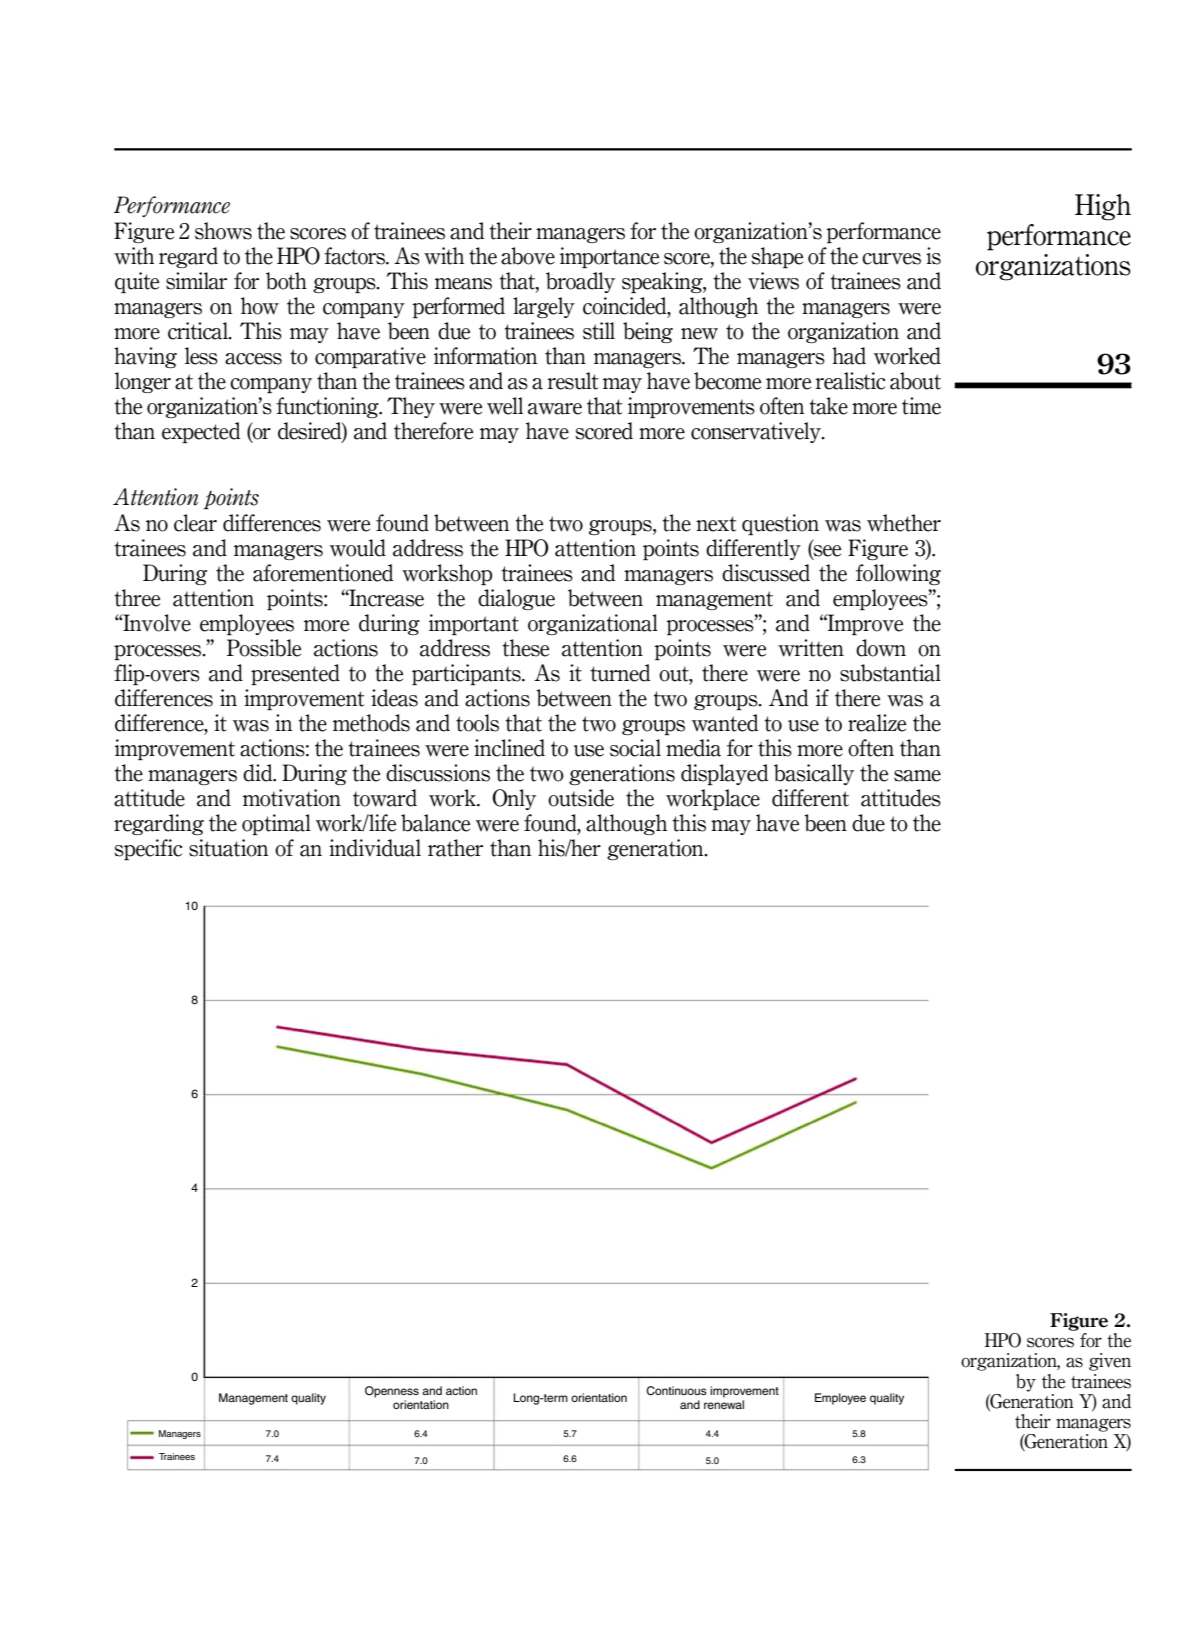 This image has height=1626, width=1179. What do you see at coordinates (609, 257) in the image?
I see `importance` at bounding box center [609, 257].
